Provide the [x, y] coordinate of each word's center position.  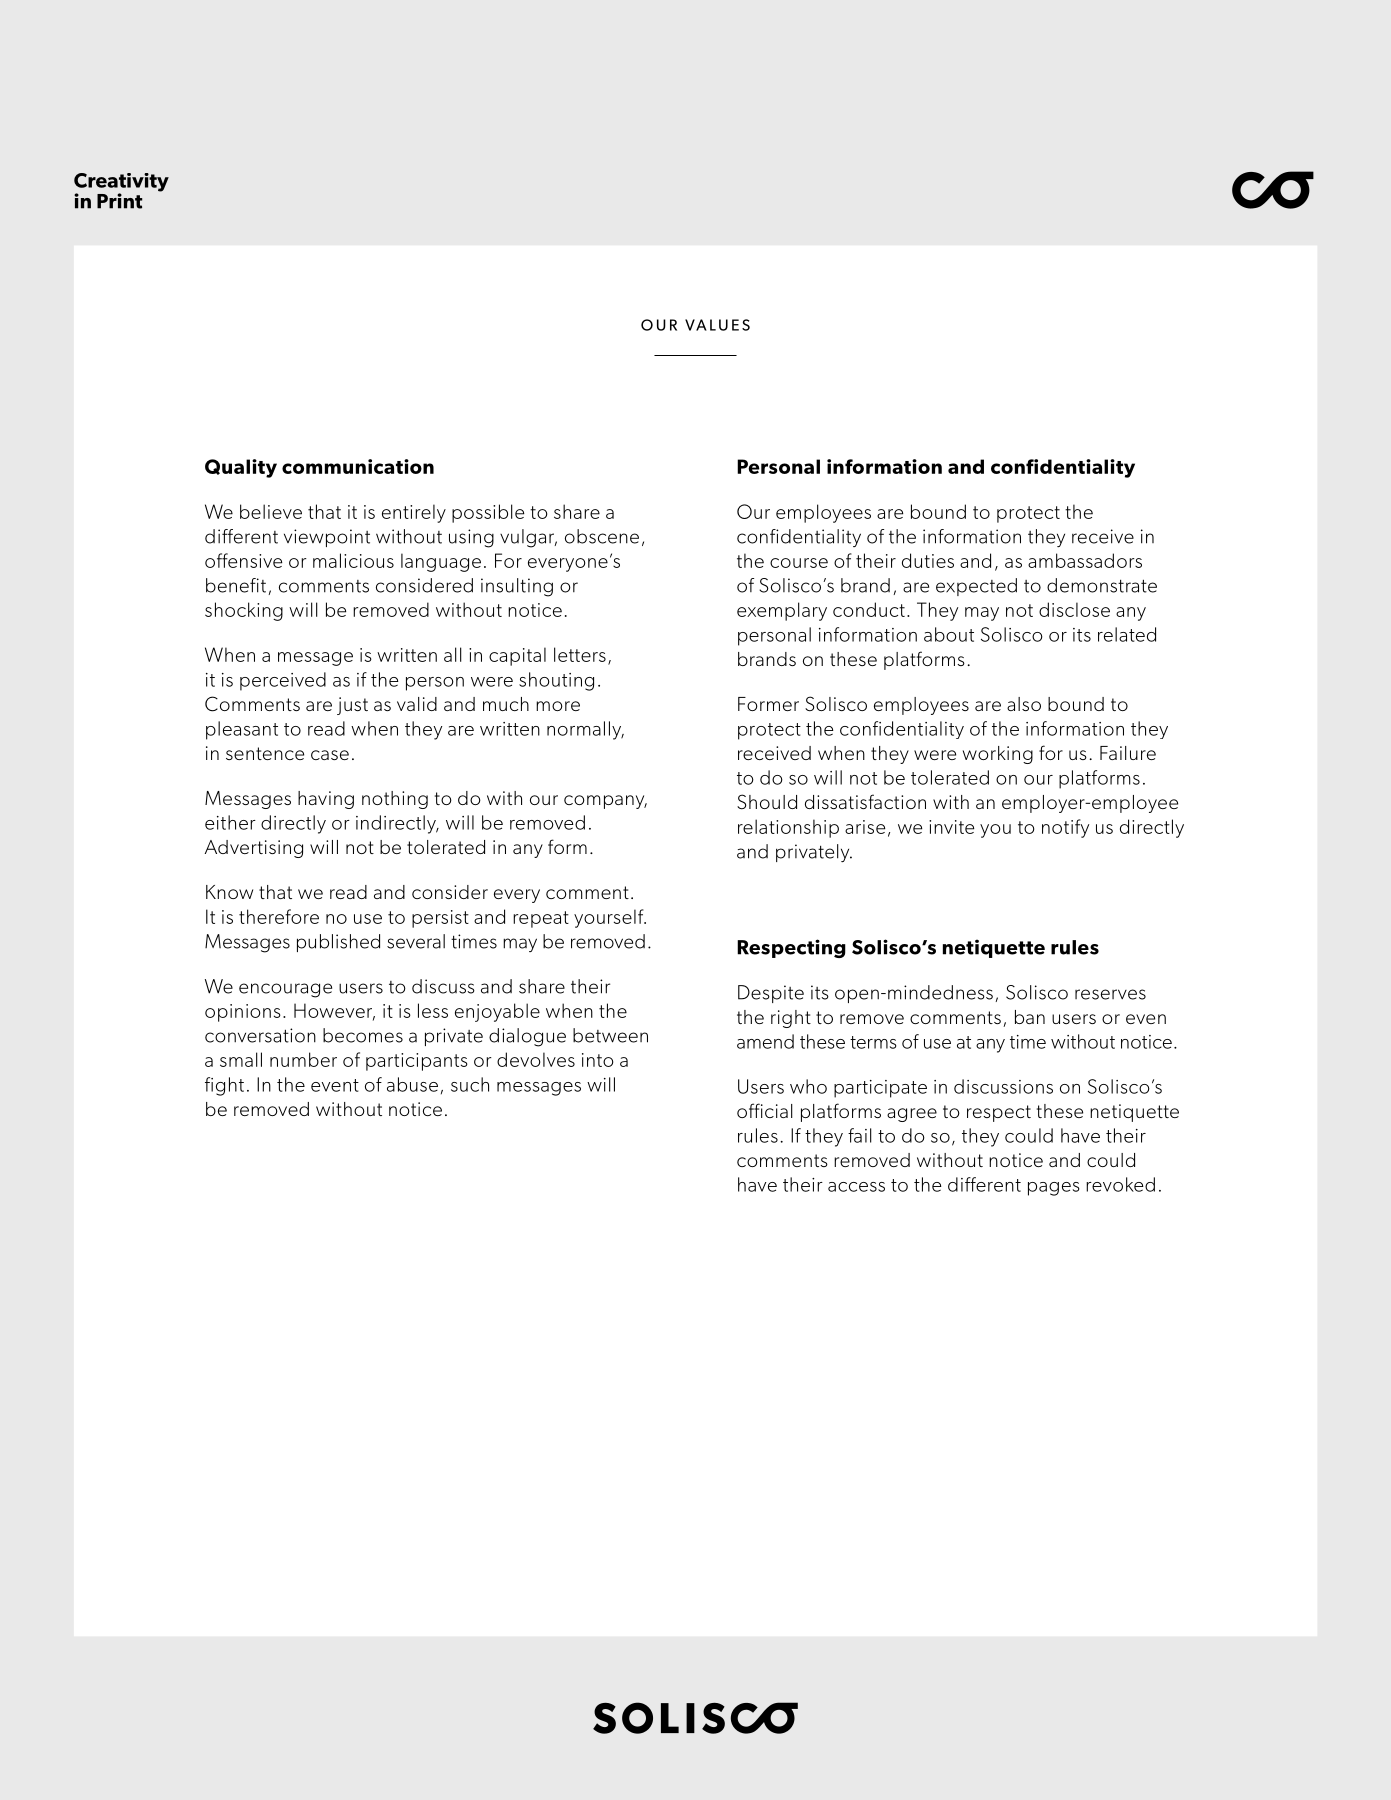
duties [928, 560]
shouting [556, 681]
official [765, 1110]
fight [224, 1086]
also [1024, 704]
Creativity [121, 183]
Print [119, 201]
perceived [283, 681]
